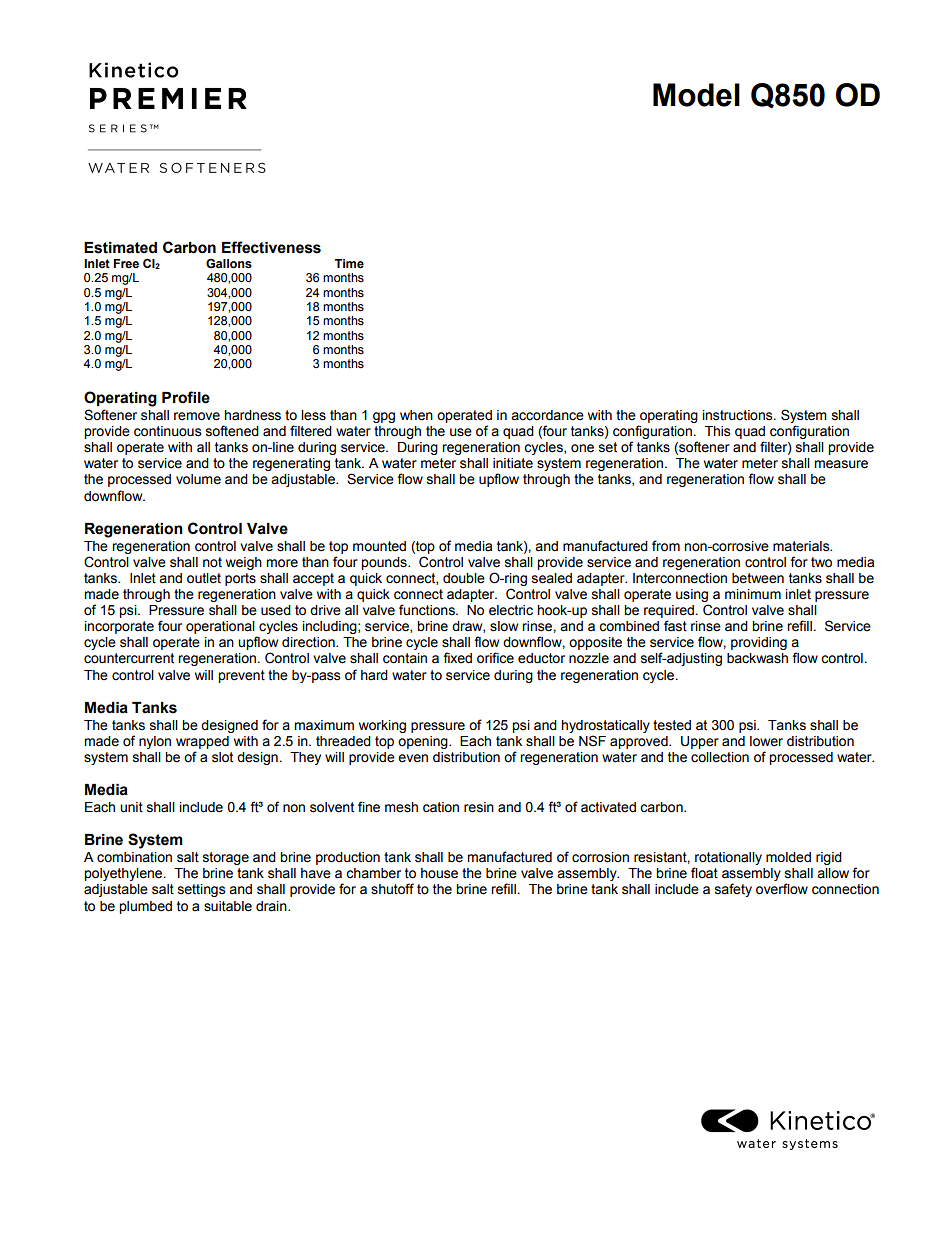 The image size is (952, 1233). What do you see at coordinates (204, 578) in the image?
I see `outlet` at bounding box center [204, 578].
